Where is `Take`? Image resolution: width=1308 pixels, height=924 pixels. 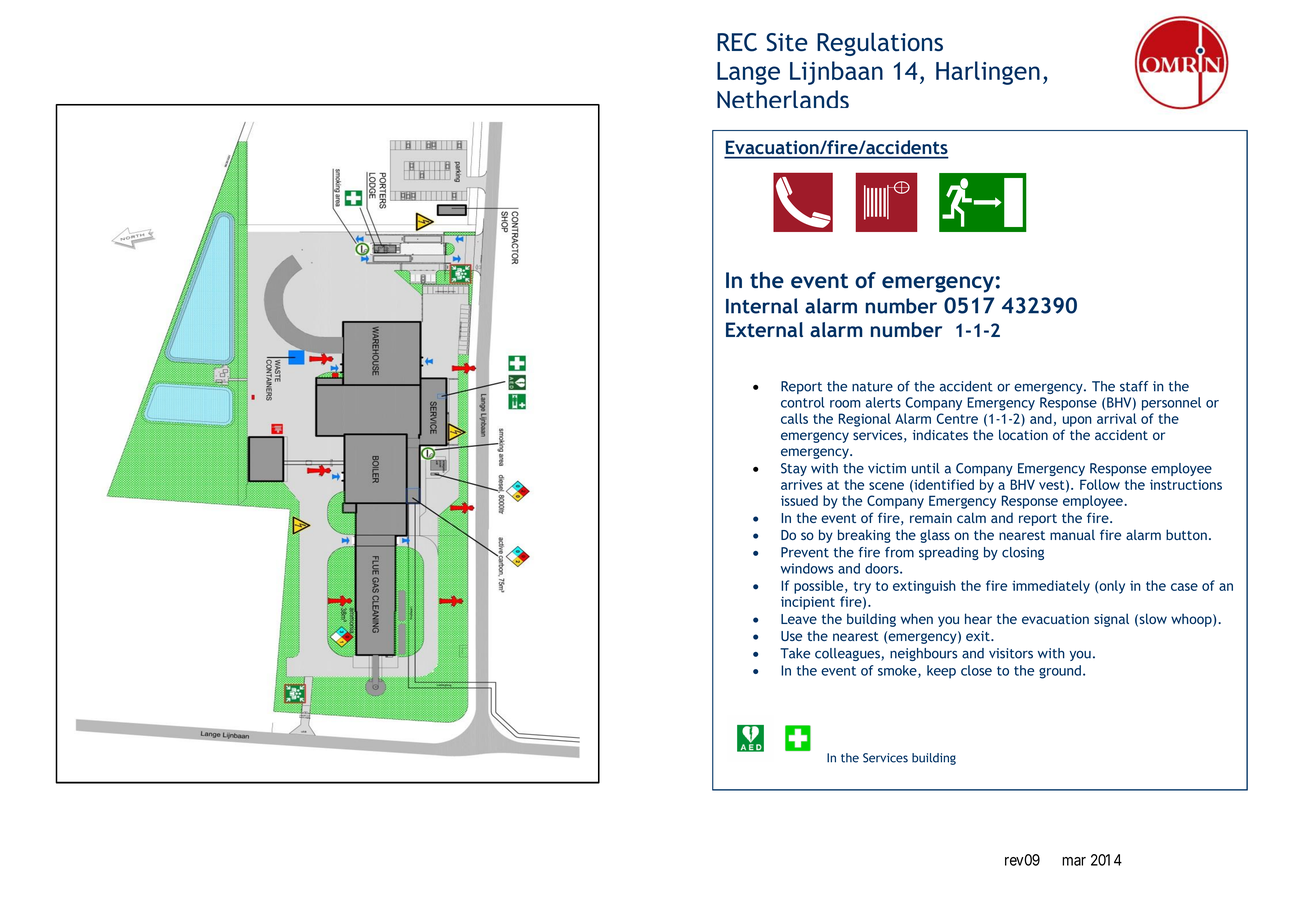
Take is located at coordinates (795, 653).
